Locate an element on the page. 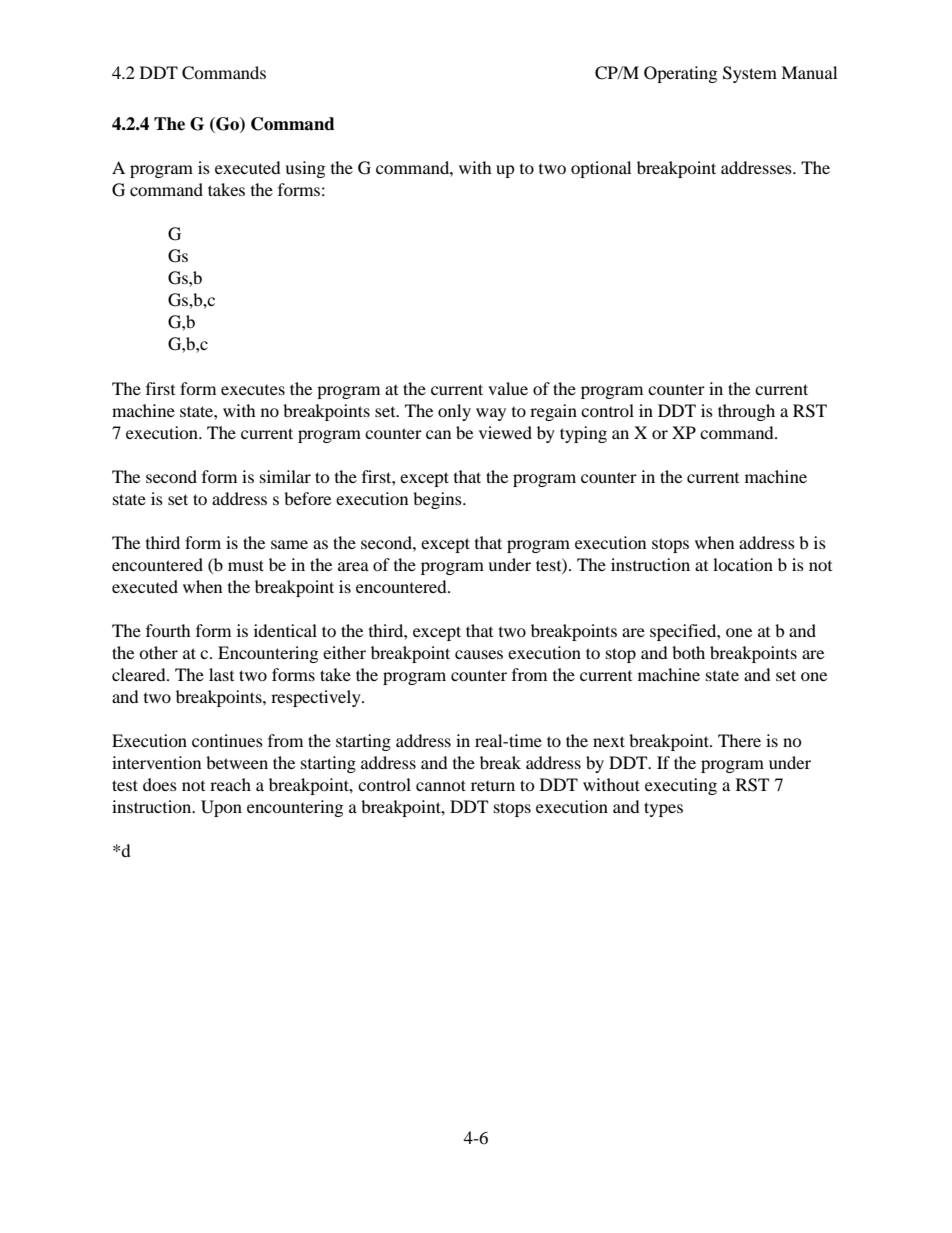  System is located at coordinates (750, 74).
